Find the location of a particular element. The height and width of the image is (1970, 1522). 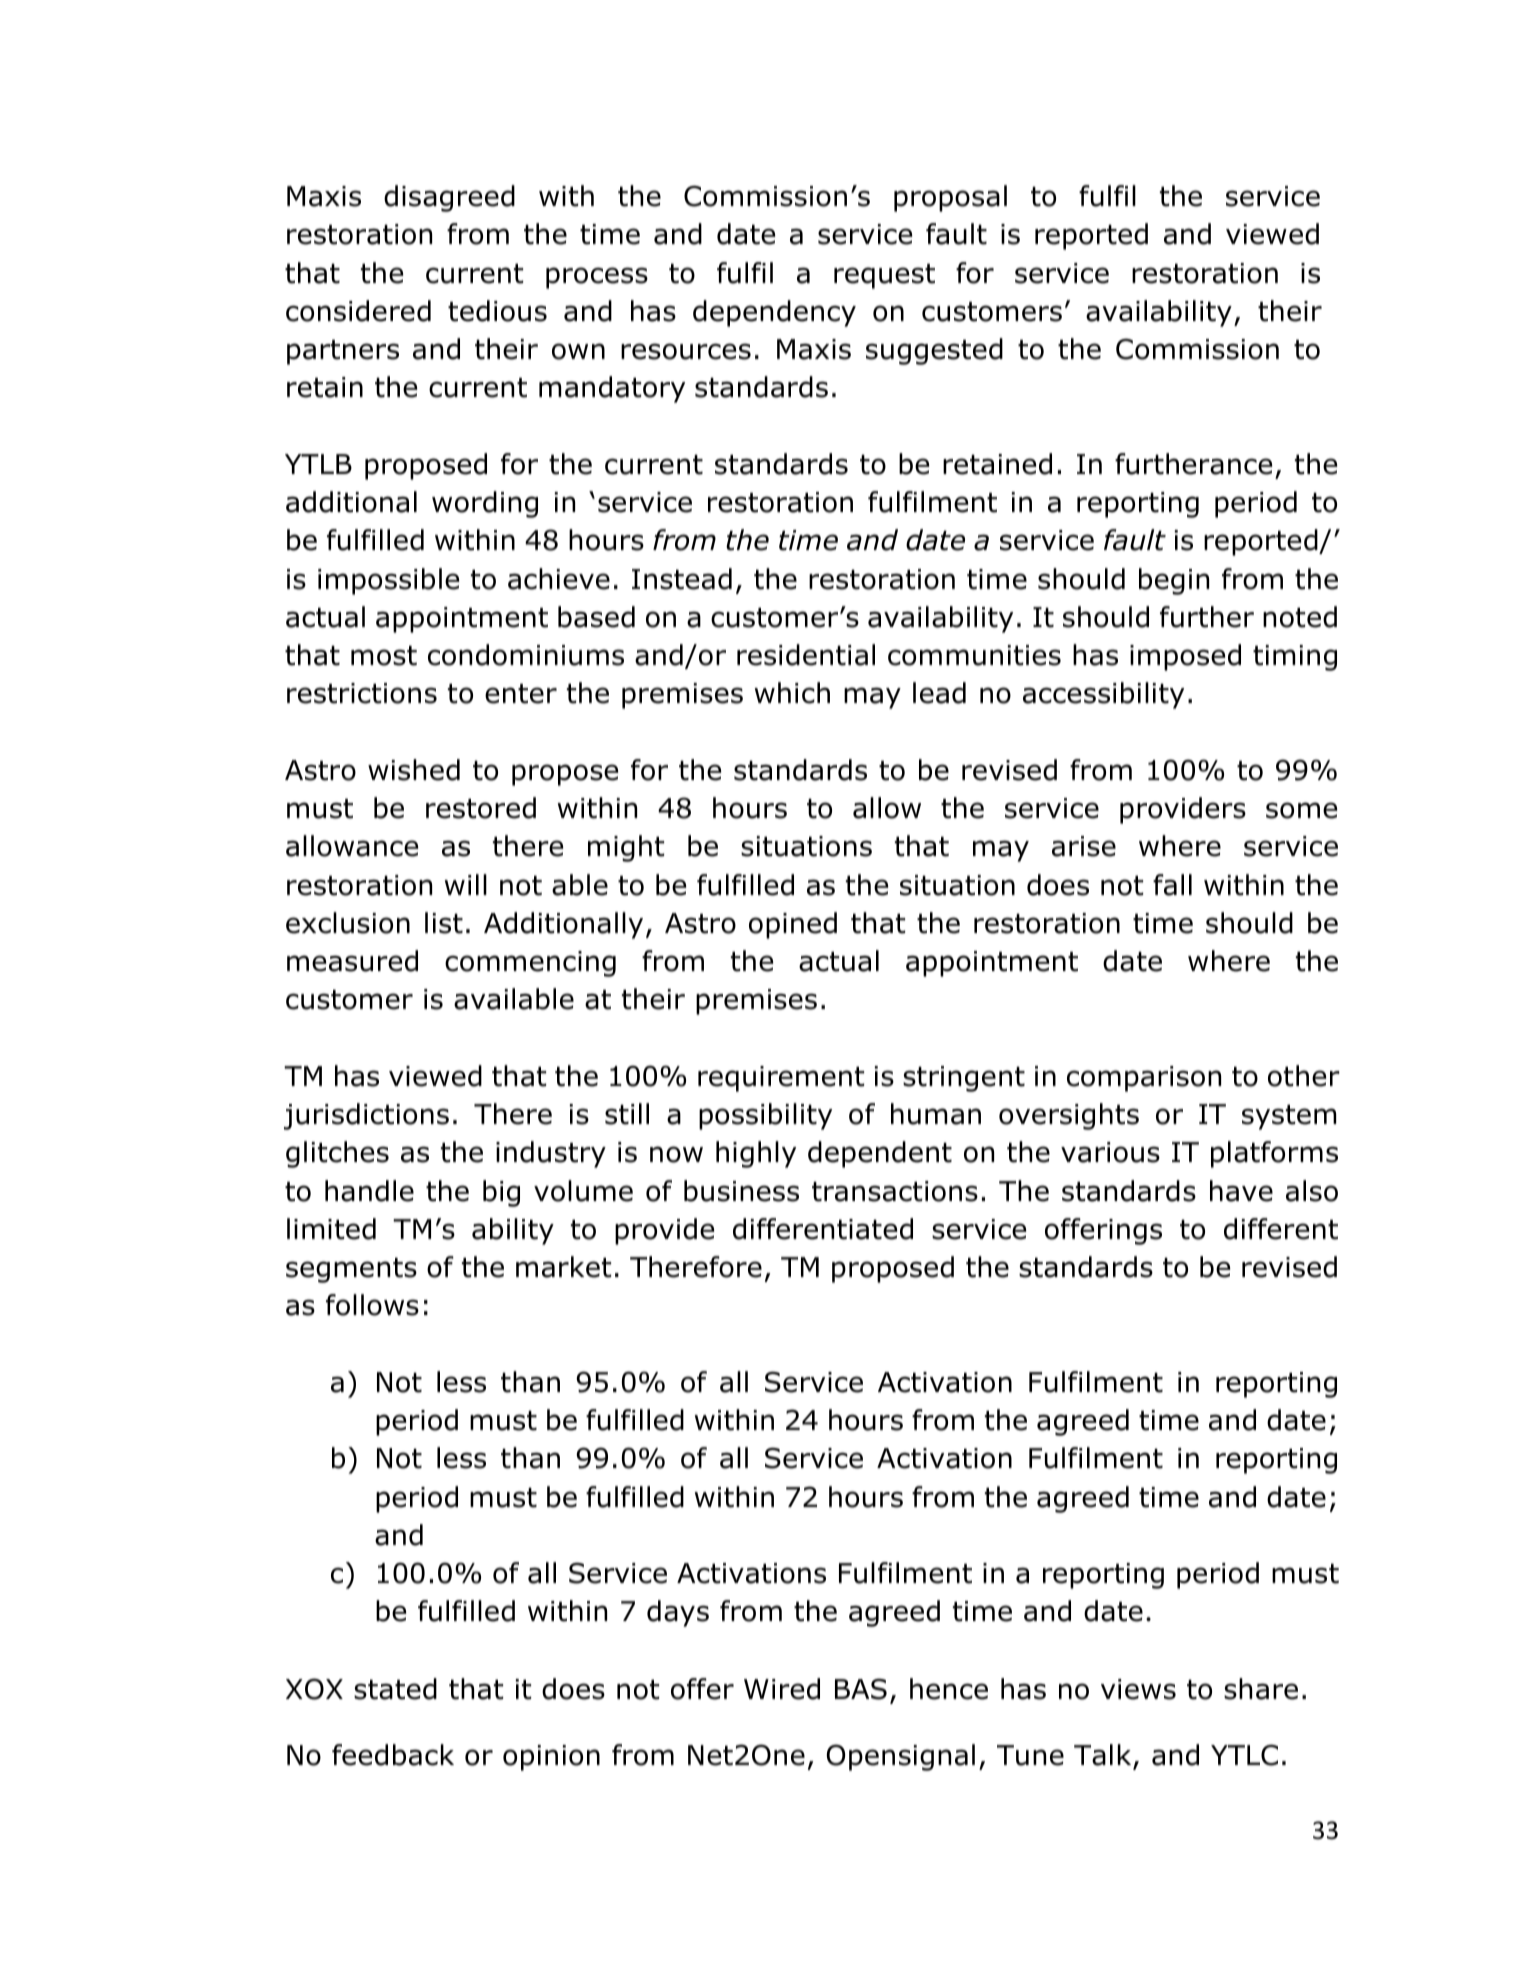

Wired is located at coordinates (782, 1689).
